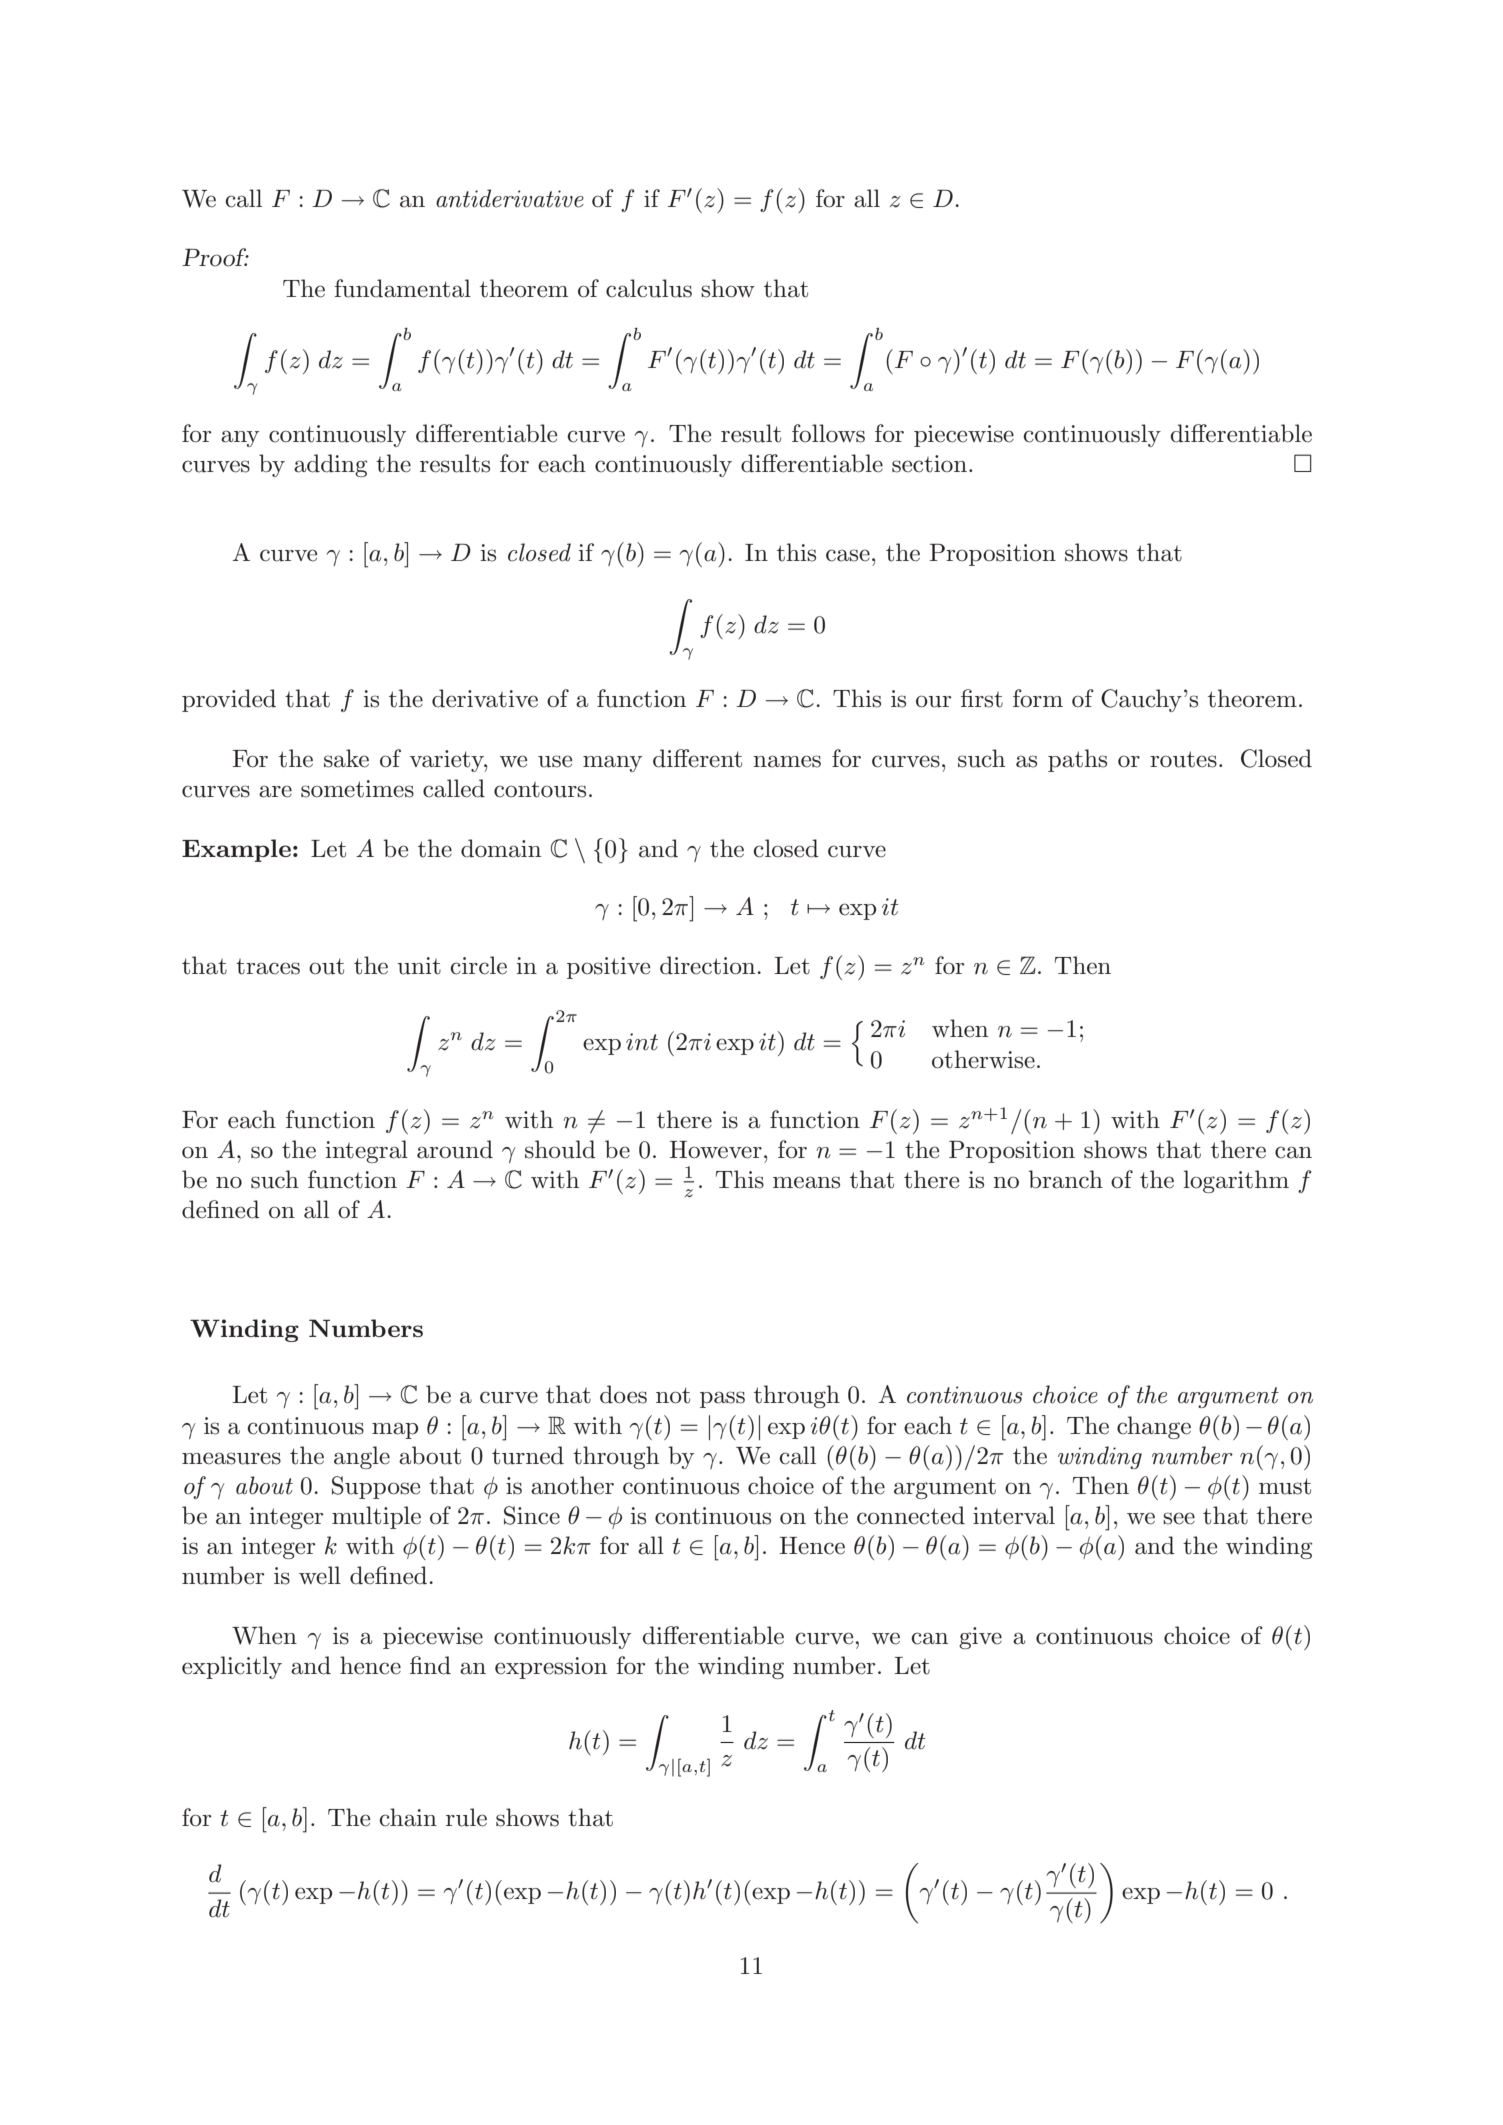 This page has width=1503, height=2125. What do you see at coordinates (408, 1817) in the page?
I see `chain` at bounding box center [408, 1817].
